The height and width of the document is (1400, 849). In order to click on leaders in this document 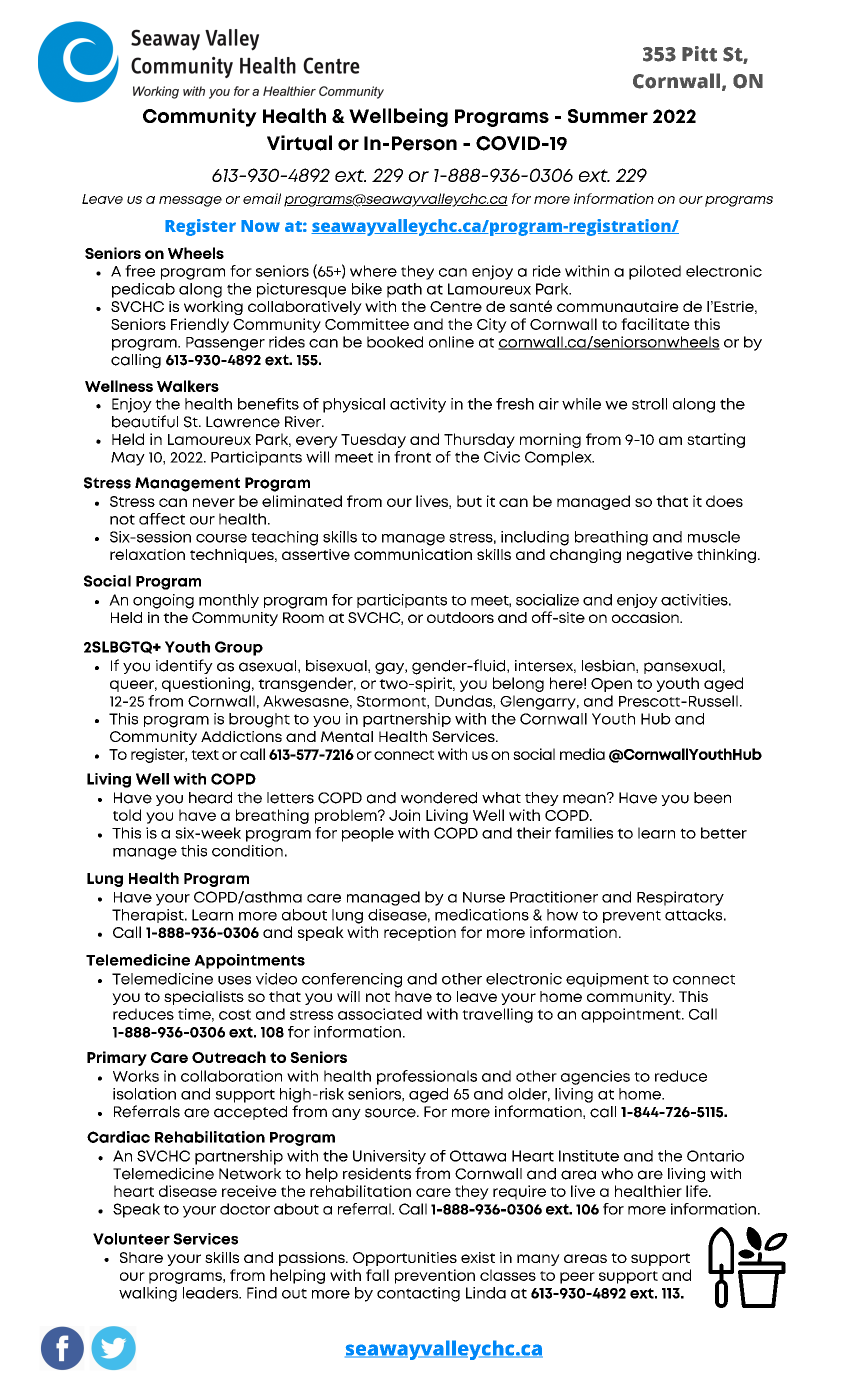, I will do `click(212, 1293)`.
